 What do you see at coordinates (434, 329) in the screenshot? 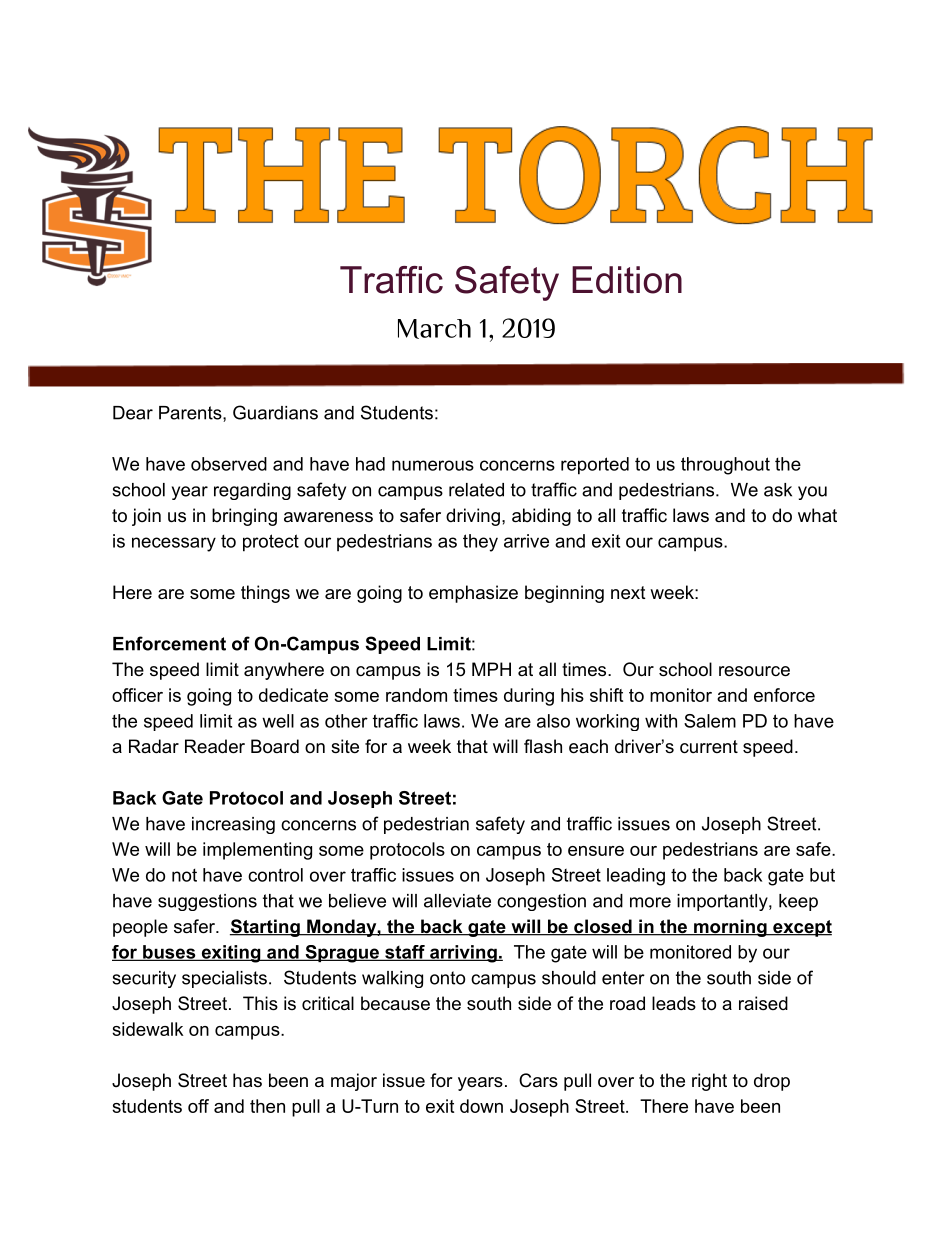
I see `March` at bounding box center [434, 329].
